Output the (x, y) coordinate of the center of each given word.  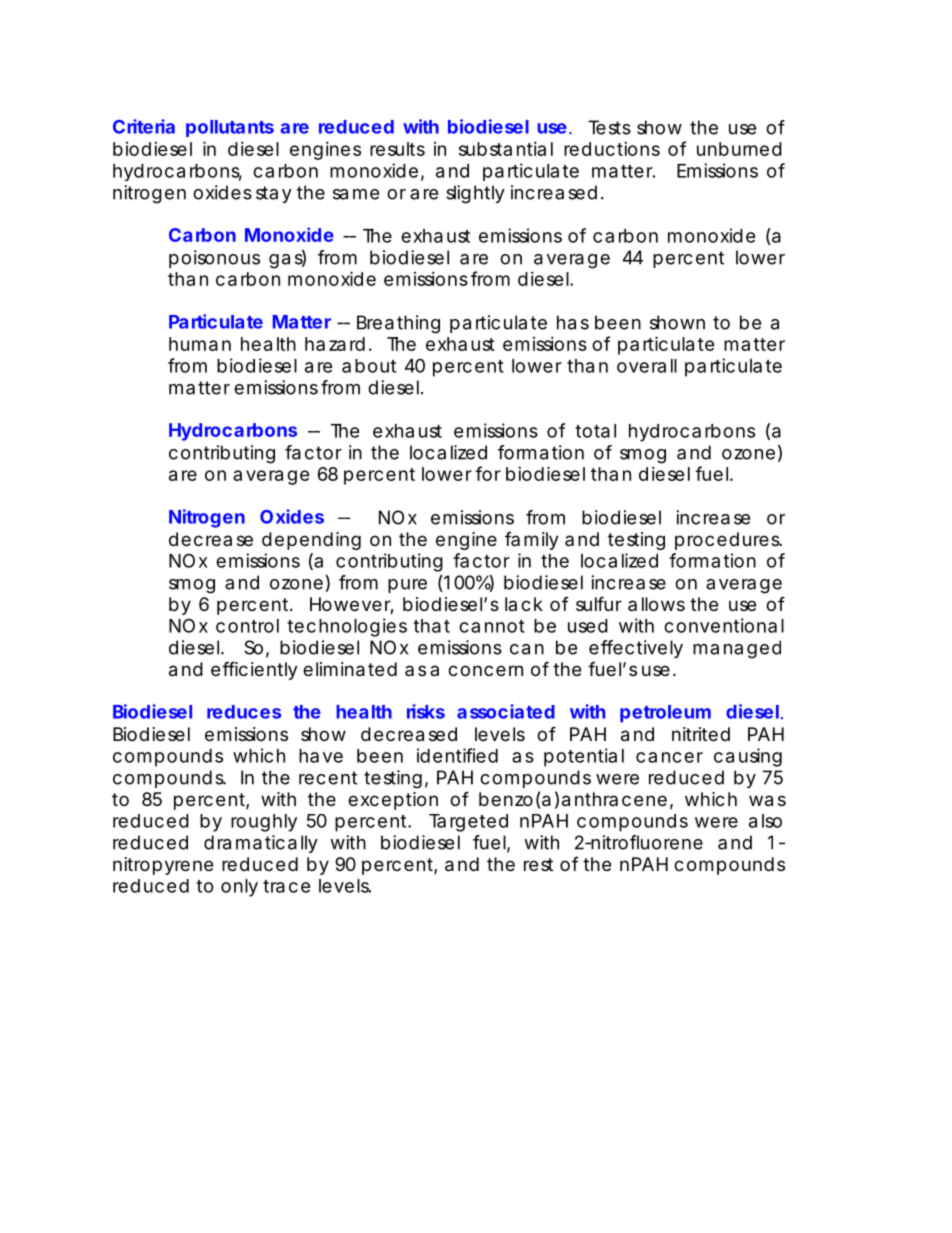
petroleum (665, 714)
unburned (739, 149)
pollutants (230, 128)
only (239, 888)
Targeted (468, 823)
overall (647, 366)
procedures (728, 541)
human (200, 344)
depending (311, 541)
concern (485, 670)
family (532, 541)
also (765, 821)
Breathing (398, 324)
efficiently (254, 670)
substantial (506, 149)
